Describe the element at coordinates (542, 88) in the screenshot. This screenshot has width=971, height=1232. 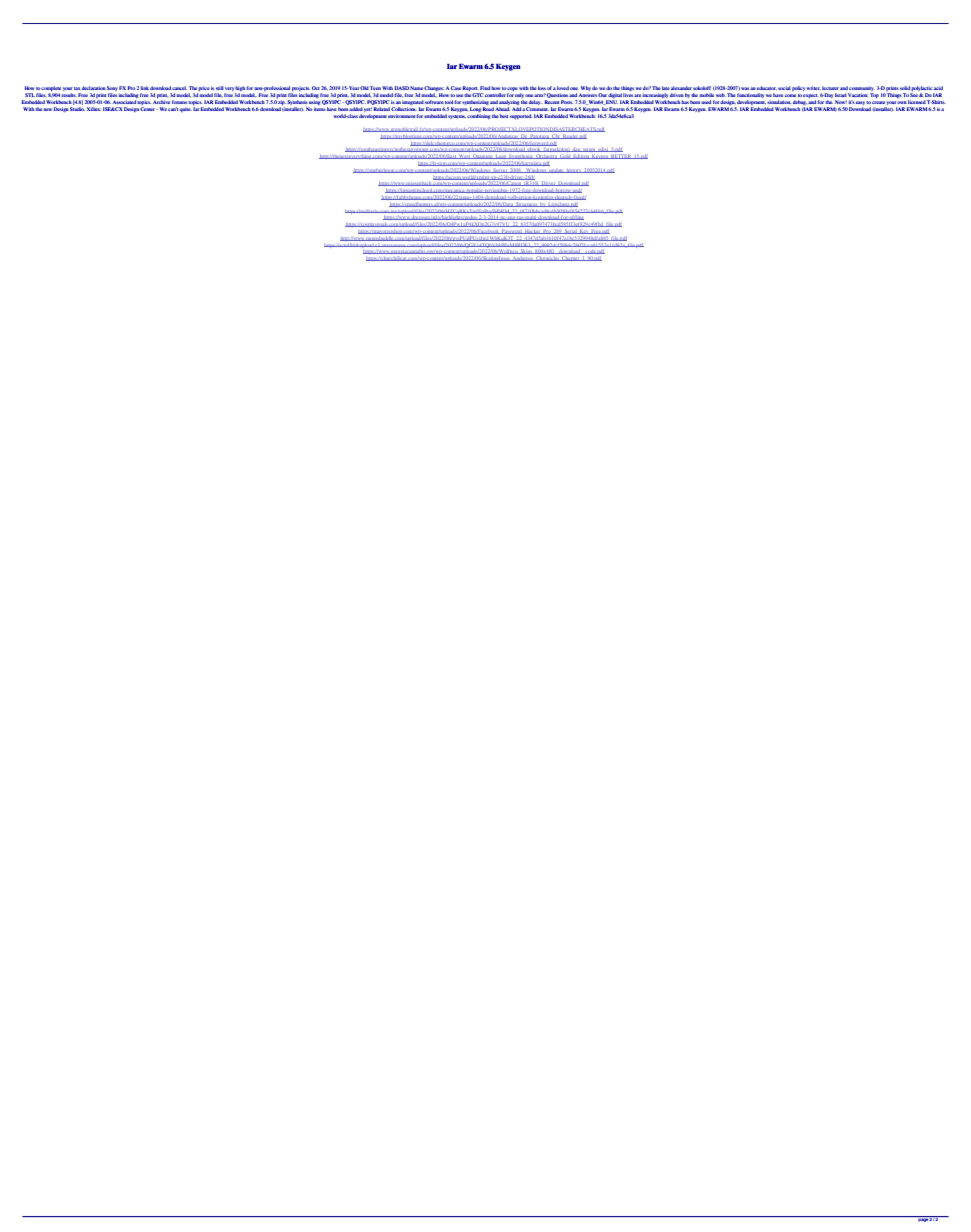
I see `loss` at that location.
